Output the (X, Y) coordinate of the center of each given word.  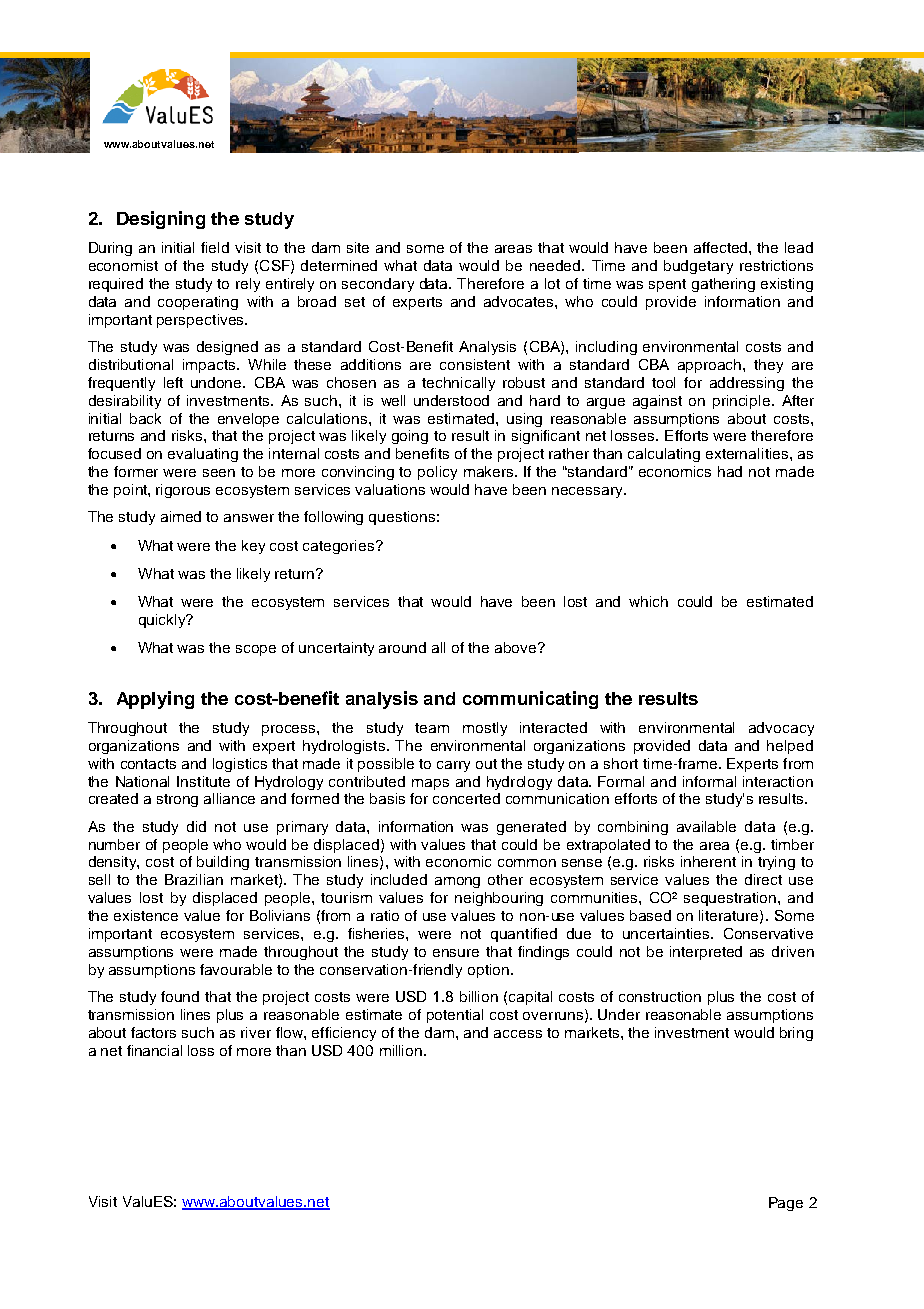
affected (722, 247)
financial (154, 1050)
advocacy (781, 729)
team (432, 728)
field (215, 247)
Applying (155, 700)
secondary (378, 285)
